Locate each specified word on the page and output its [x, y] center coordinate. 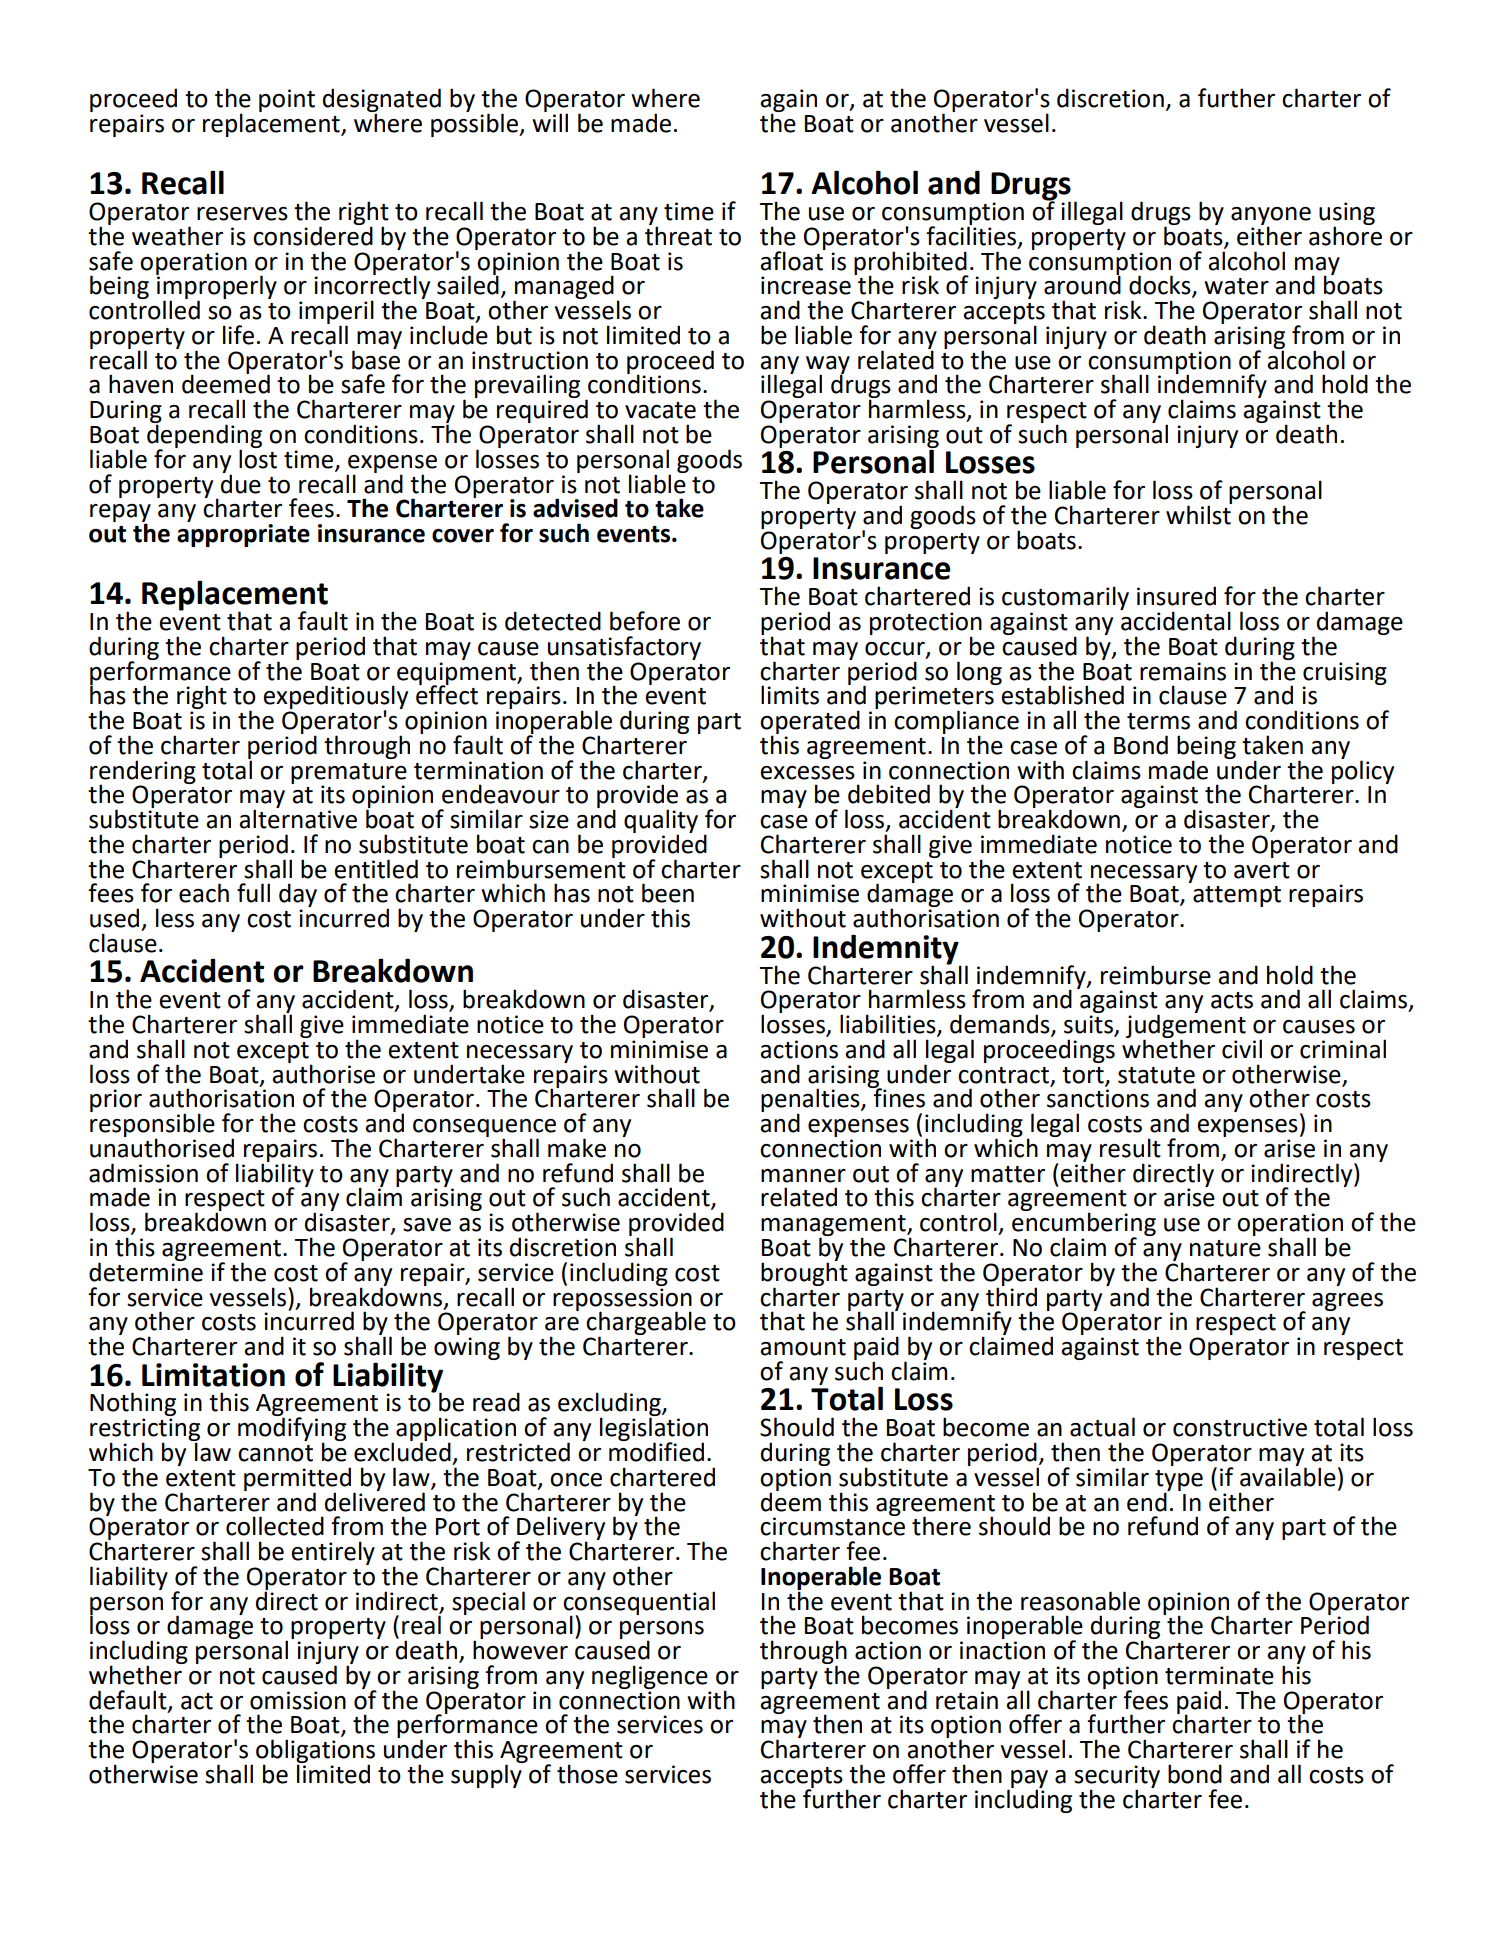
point [287, 100]
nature [1225, 1248]
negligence [650, 1677]
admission [143, 1173]
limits [790, 695]
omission [298, 1700]
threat [678, 235]
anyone [1271, 217]
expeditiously [335, 698]
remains [1183, 671]
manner [803, 1176]
